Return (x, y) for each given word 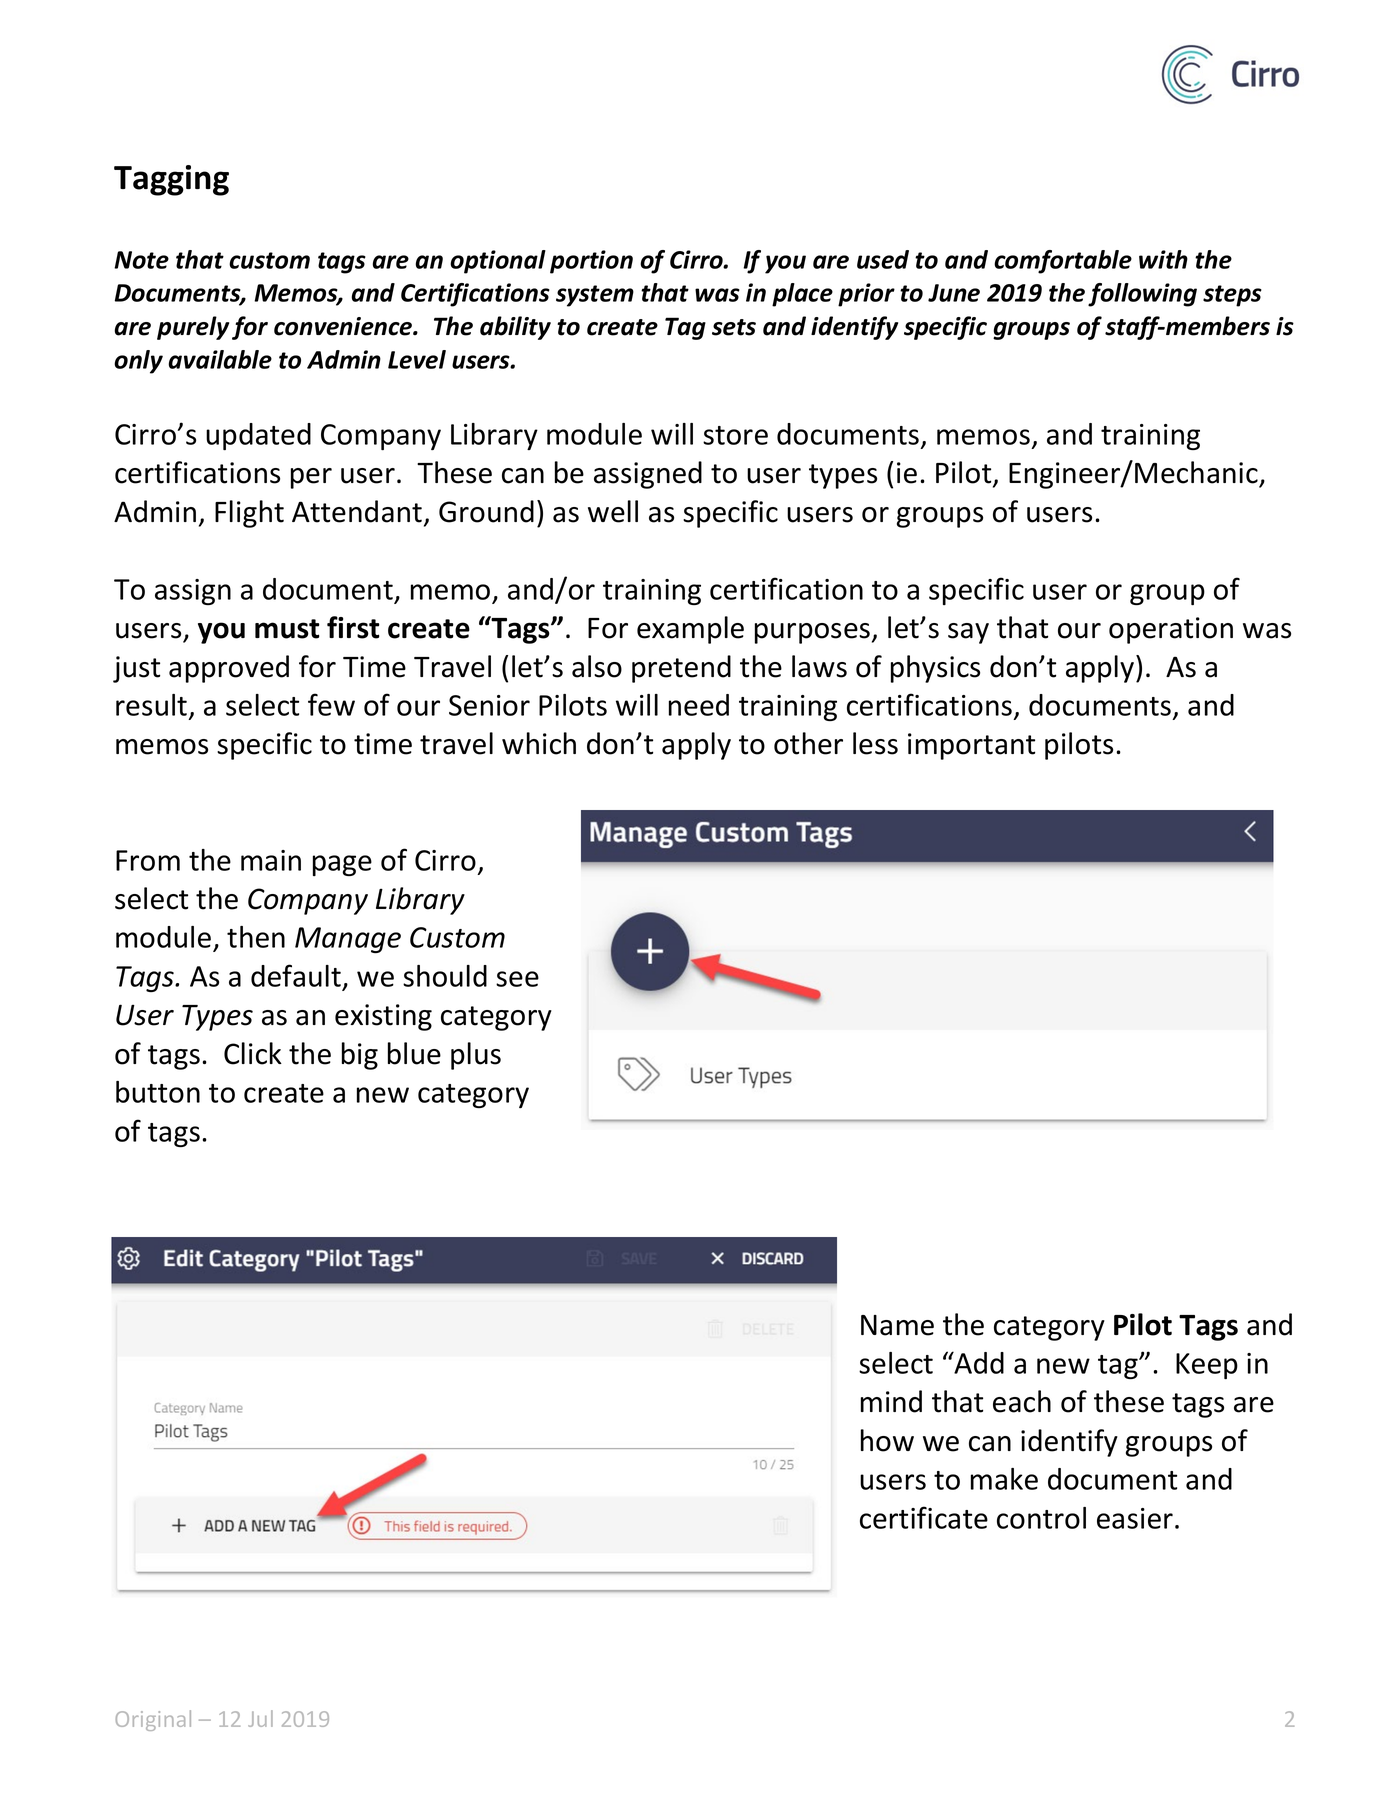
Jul (260, 1718)
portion (591, 262)
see (517, 979)
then (256, 937)
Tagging (171, 180)
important (971, 746)
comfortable (1063, 262)
